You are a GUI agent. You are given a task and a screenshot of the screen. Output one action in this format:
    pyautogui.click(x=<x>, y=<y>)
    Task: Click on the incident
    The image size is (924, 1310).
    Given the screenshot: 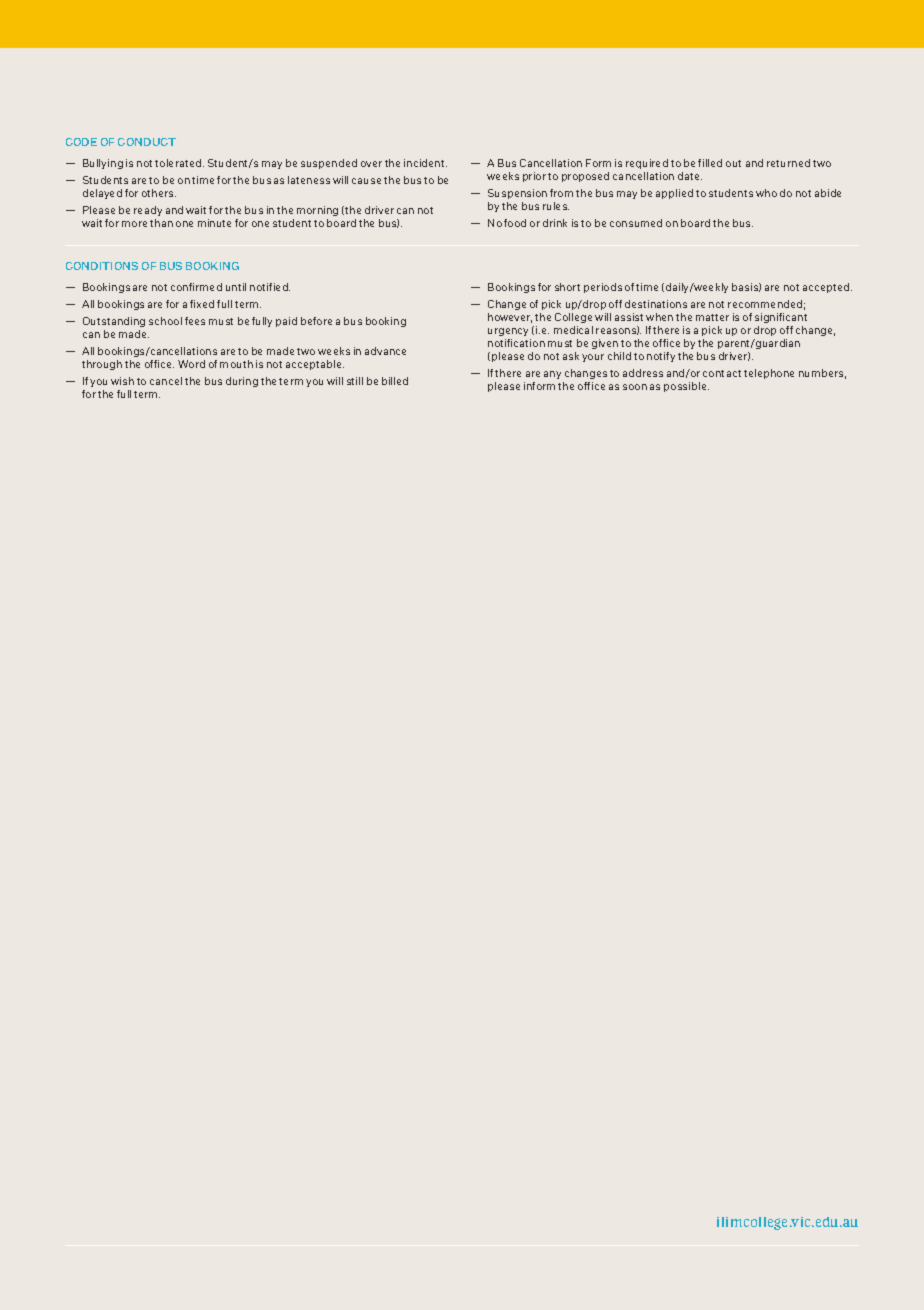 What is the action you would take?
    pyautogui.click(x=425, y=163)
